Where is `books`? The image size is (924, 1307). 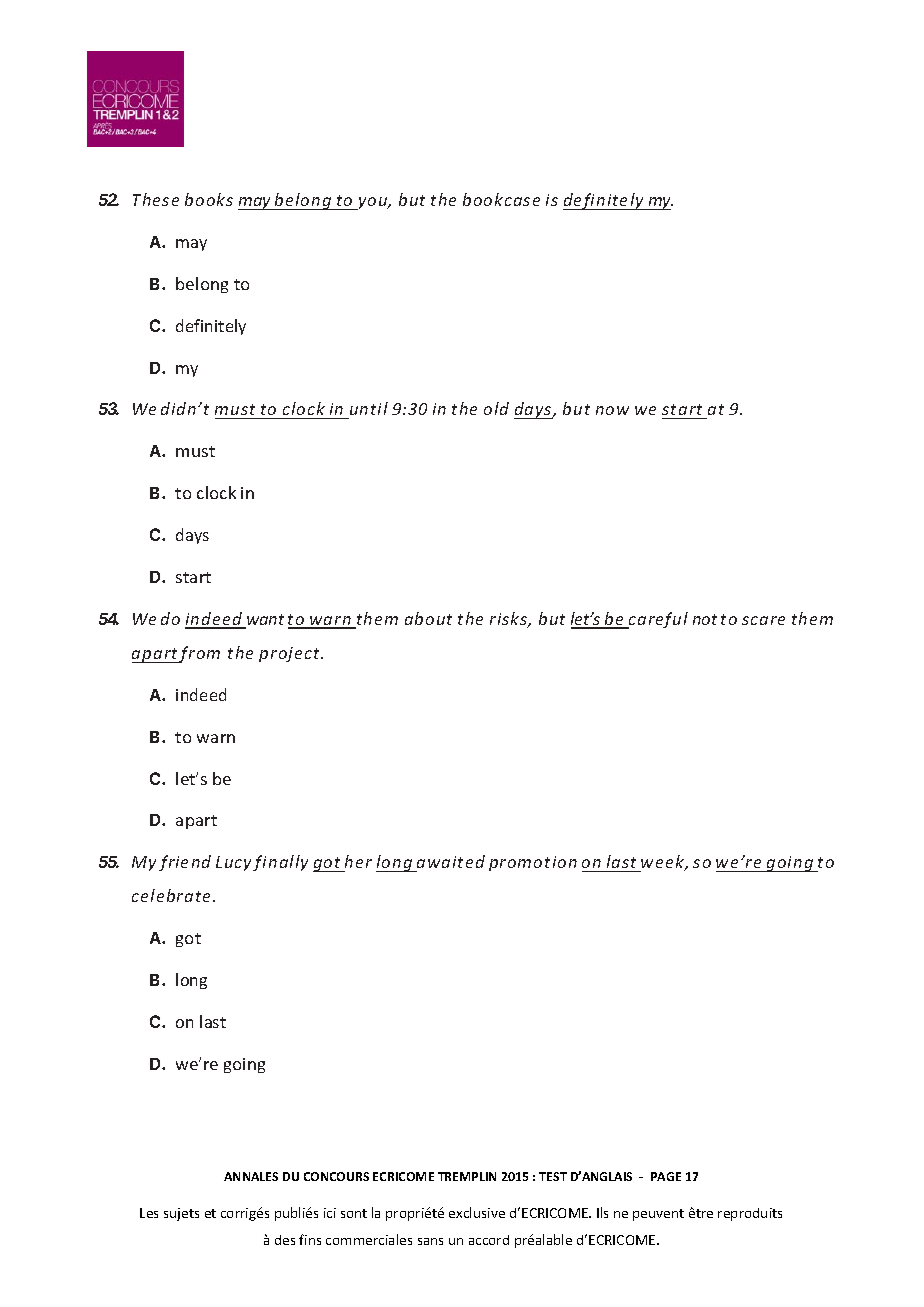 books is located at coordinates (209, 199).
